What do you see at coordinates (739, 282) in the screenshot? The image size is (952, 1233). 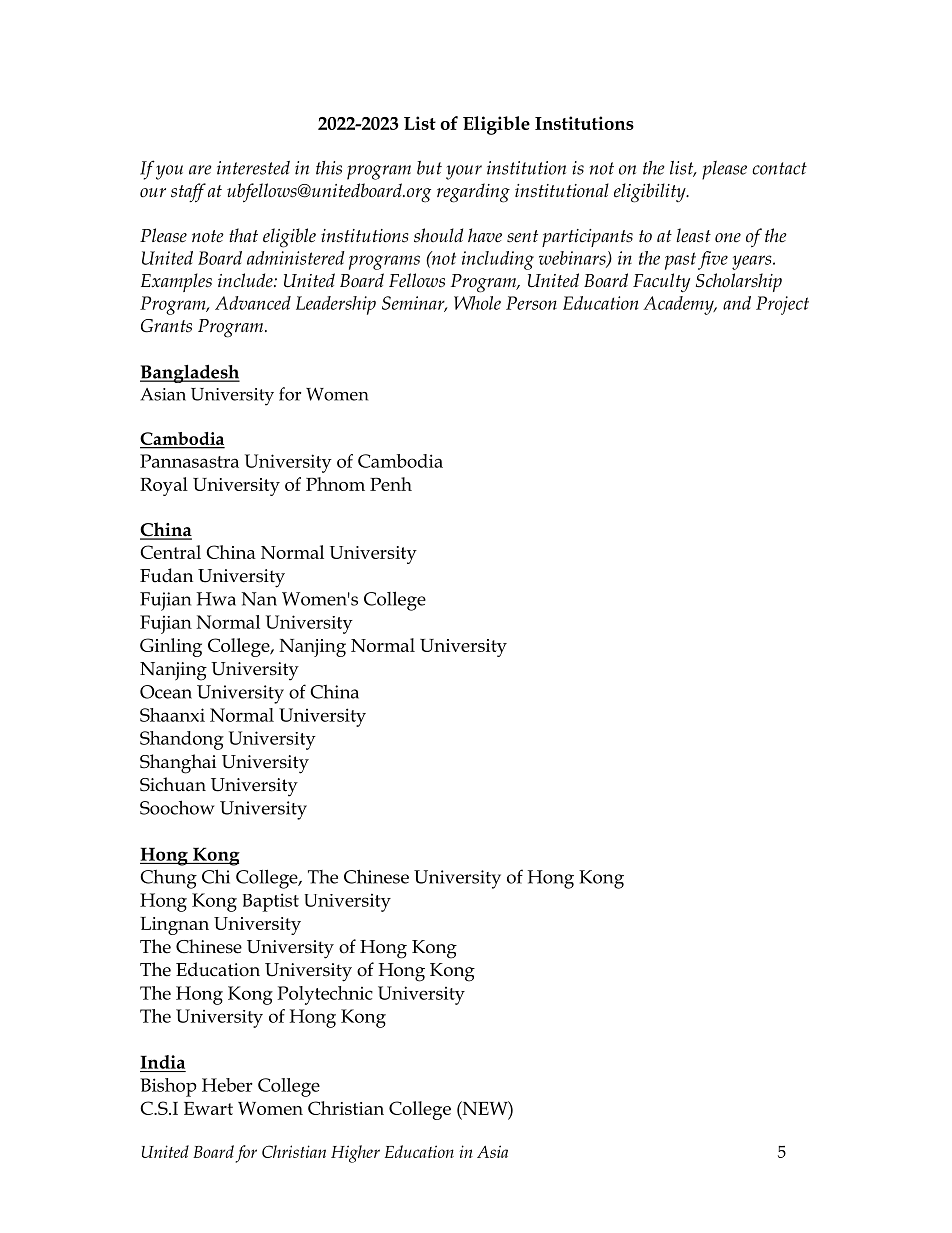 I see `Scholarship` at bounding box center [739, 282].
